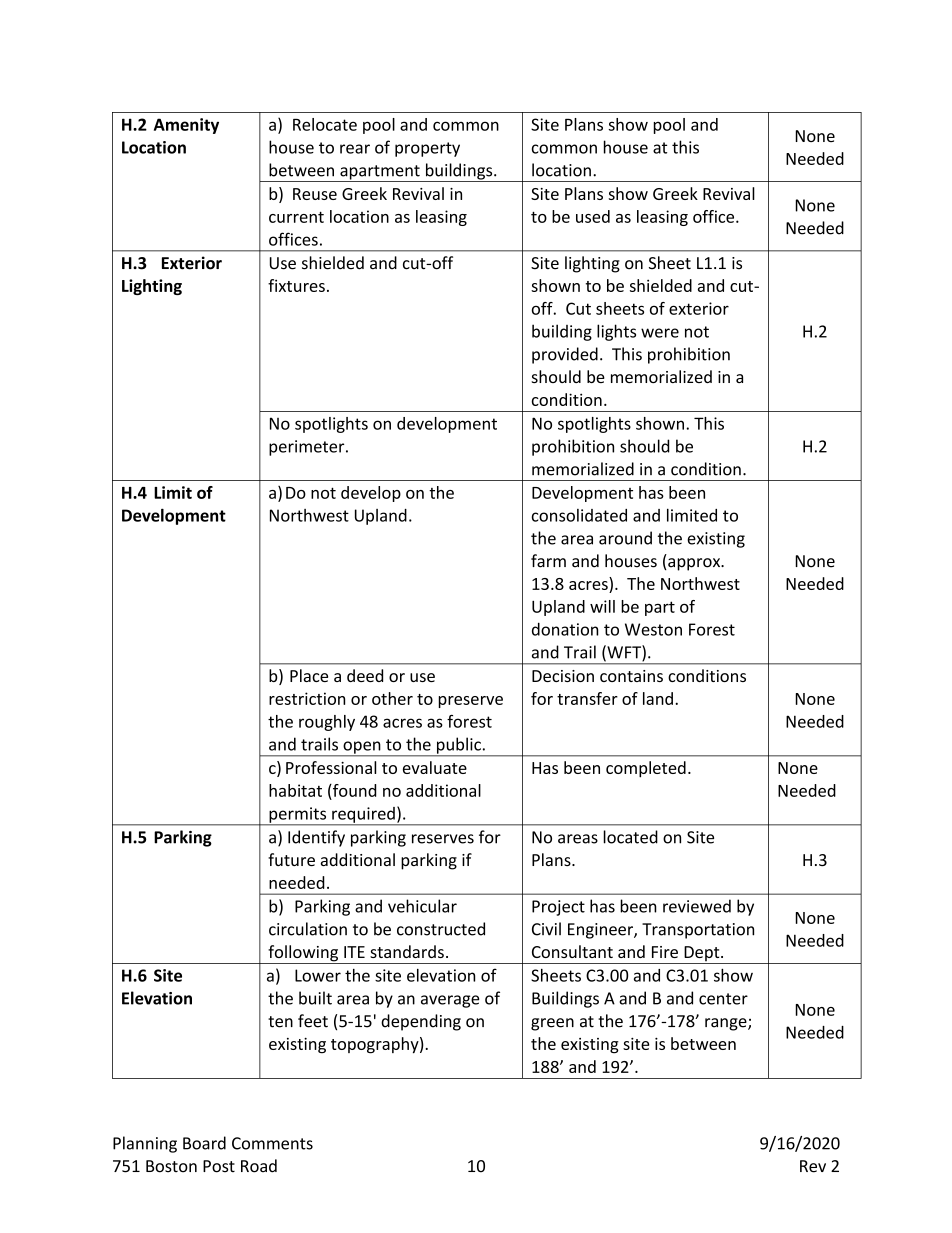 The image size is (952, 1233). Describe the element at coordinates (291, 859) in the document. I see `future` at that location.
